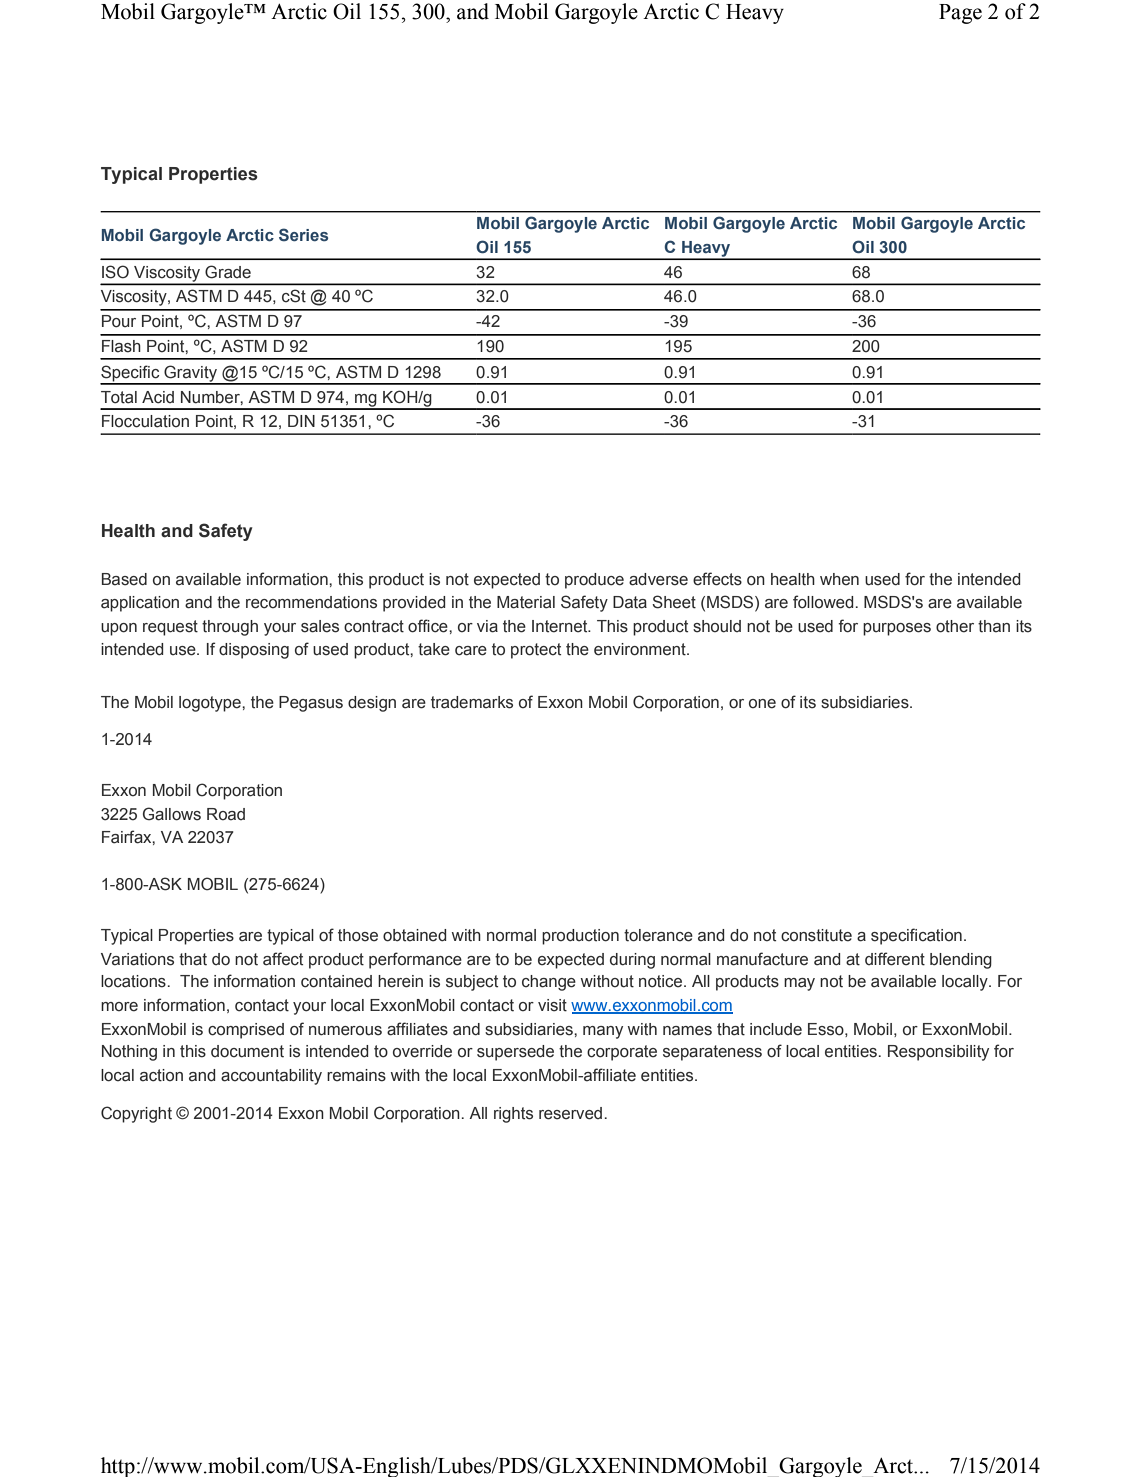  Describe the element at coordinates (271, 1077) in the screenshot. I see `accountability` at that location.
